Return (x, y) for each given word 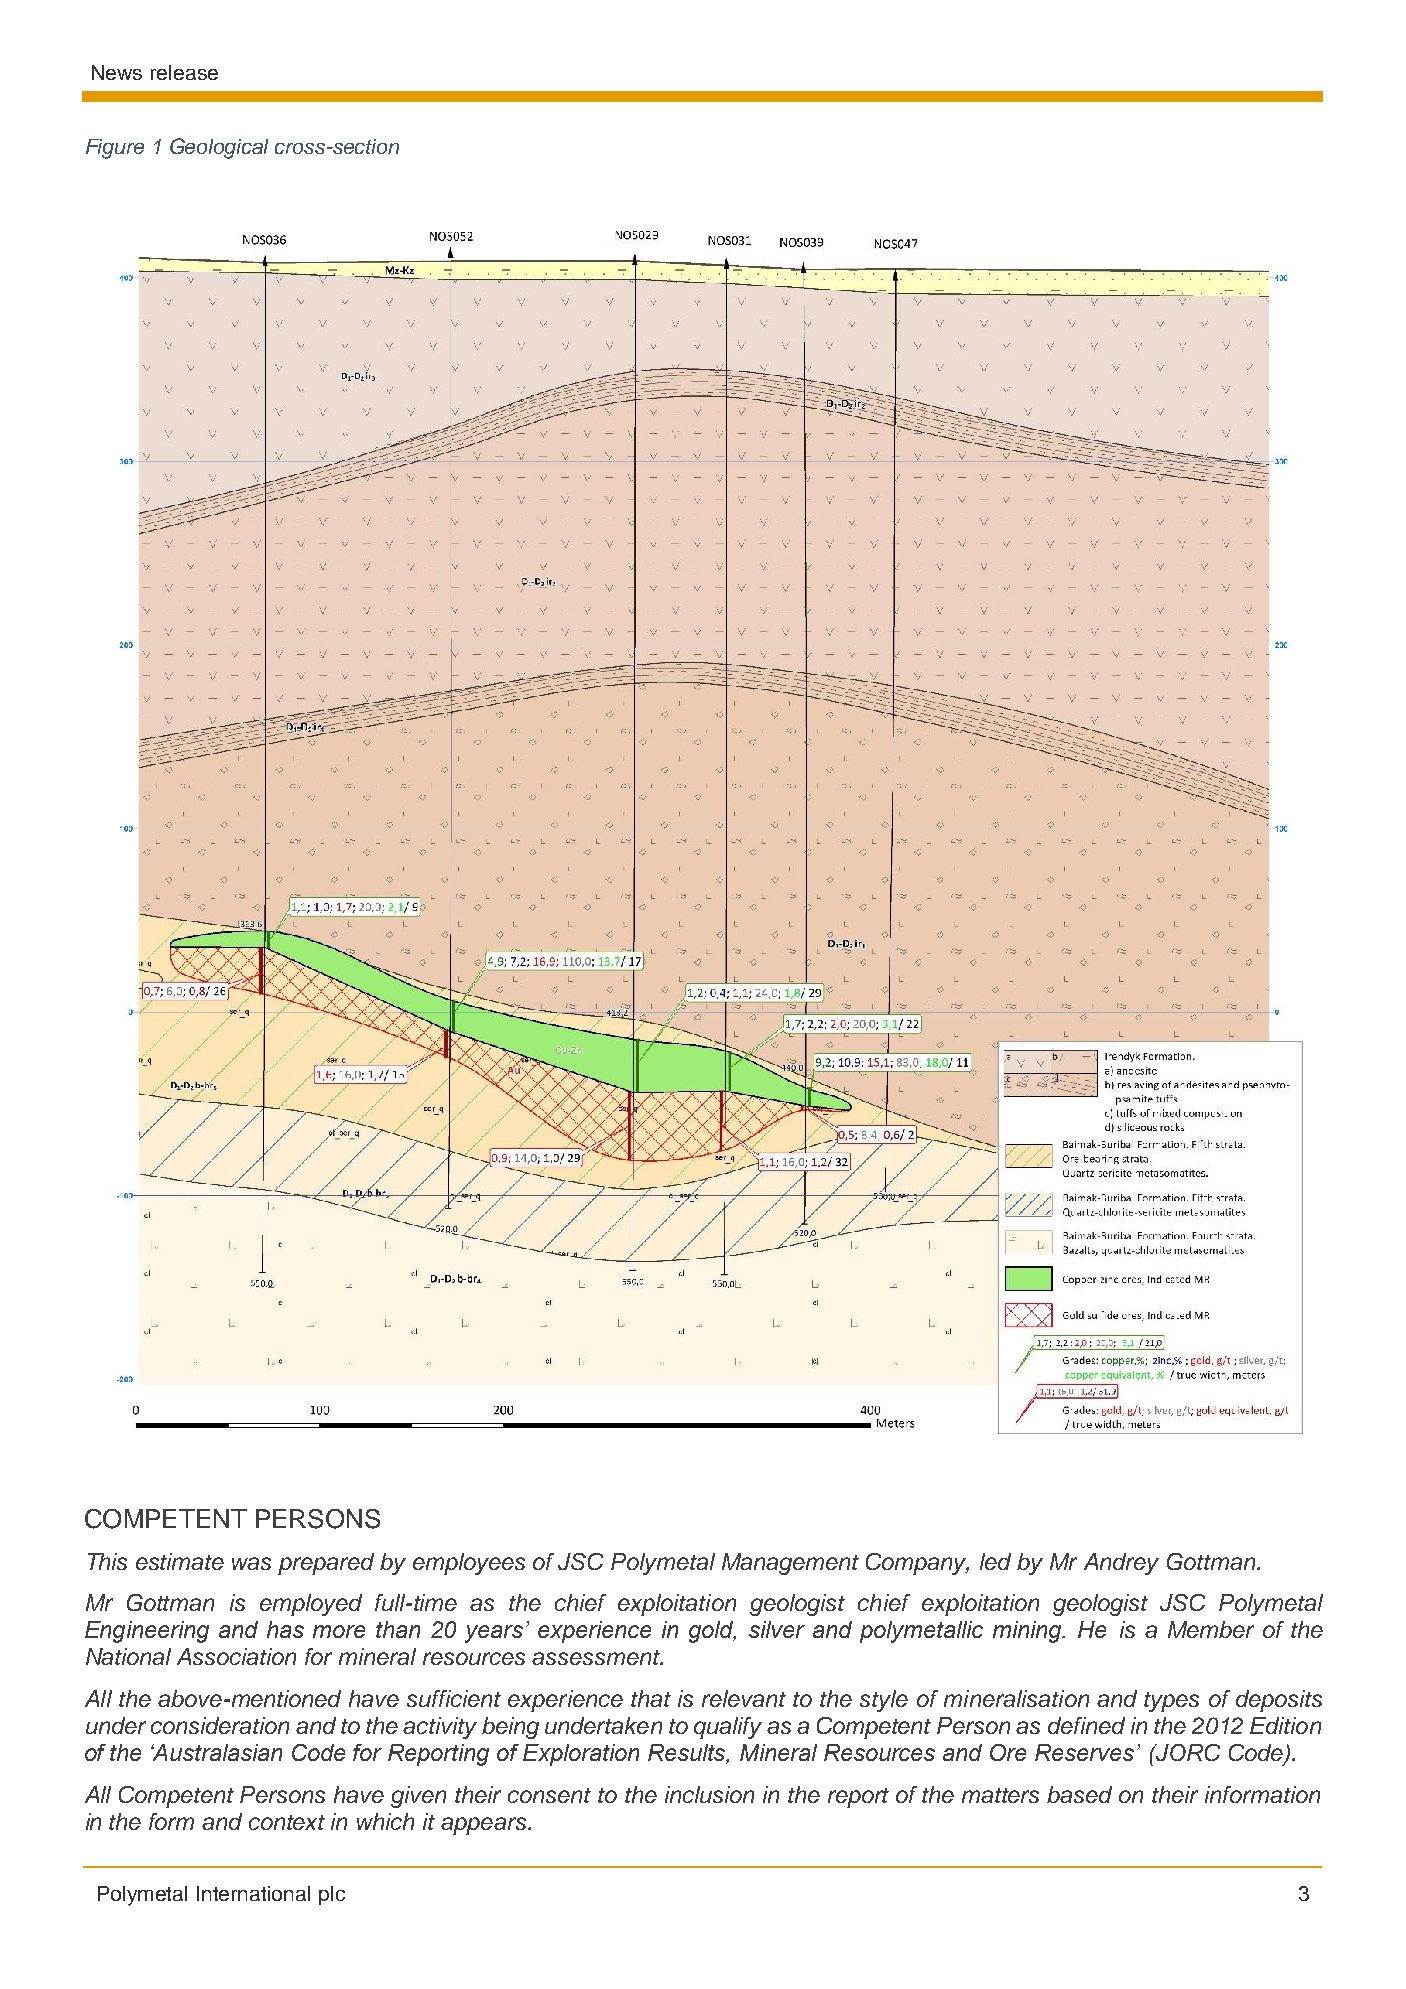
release (184, 72)
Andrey (1121, 1564)
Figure (115, 149)
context (287, 1822)
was (251, 1563)
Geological (219, 148)
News (117, 72)
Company (917, 1564)
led (995, 1561)
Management (790, 1564)
